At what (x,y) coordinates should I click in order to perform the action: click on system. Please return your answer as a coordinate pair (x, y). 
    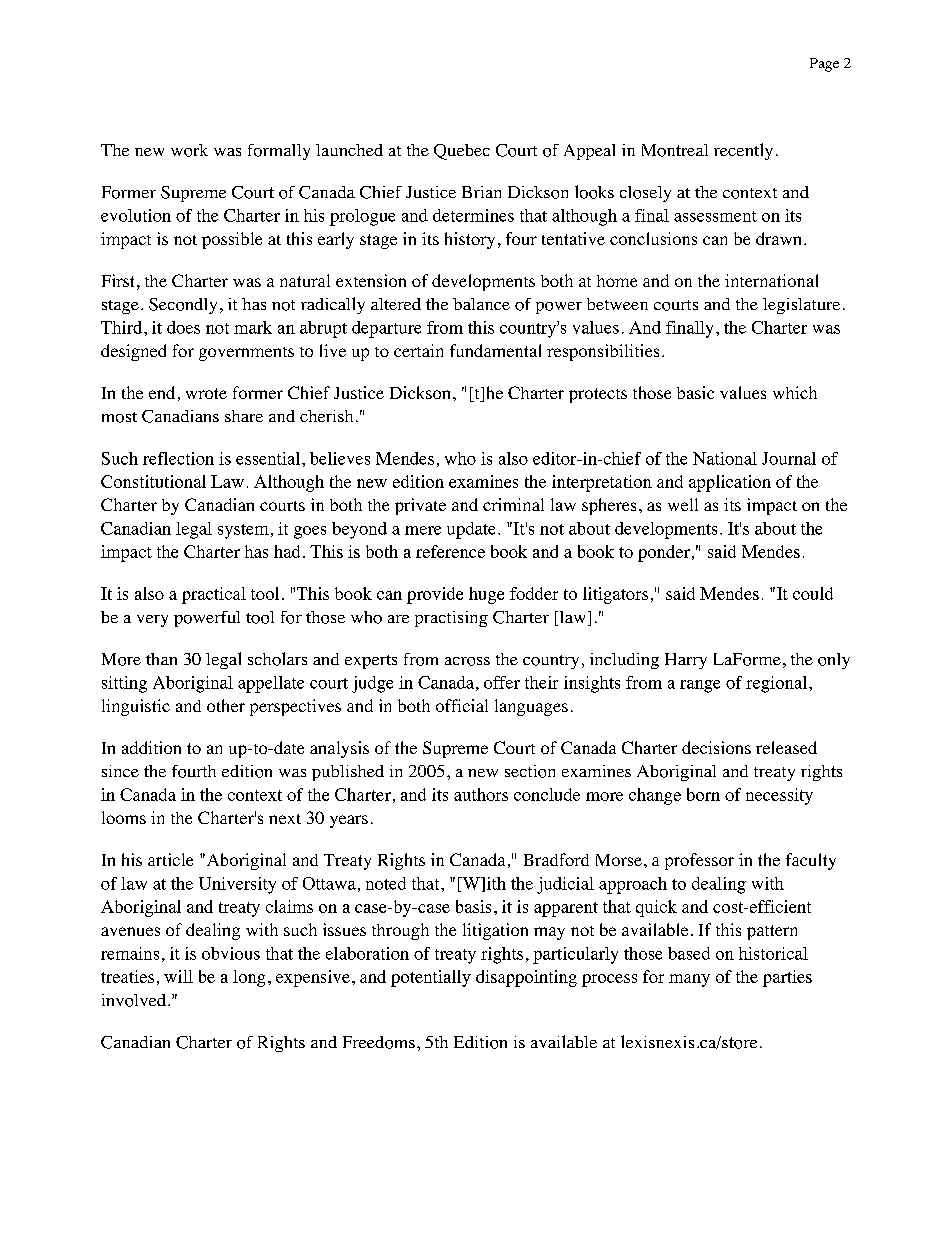
    Looking at the image, I should click on (243, 531).
